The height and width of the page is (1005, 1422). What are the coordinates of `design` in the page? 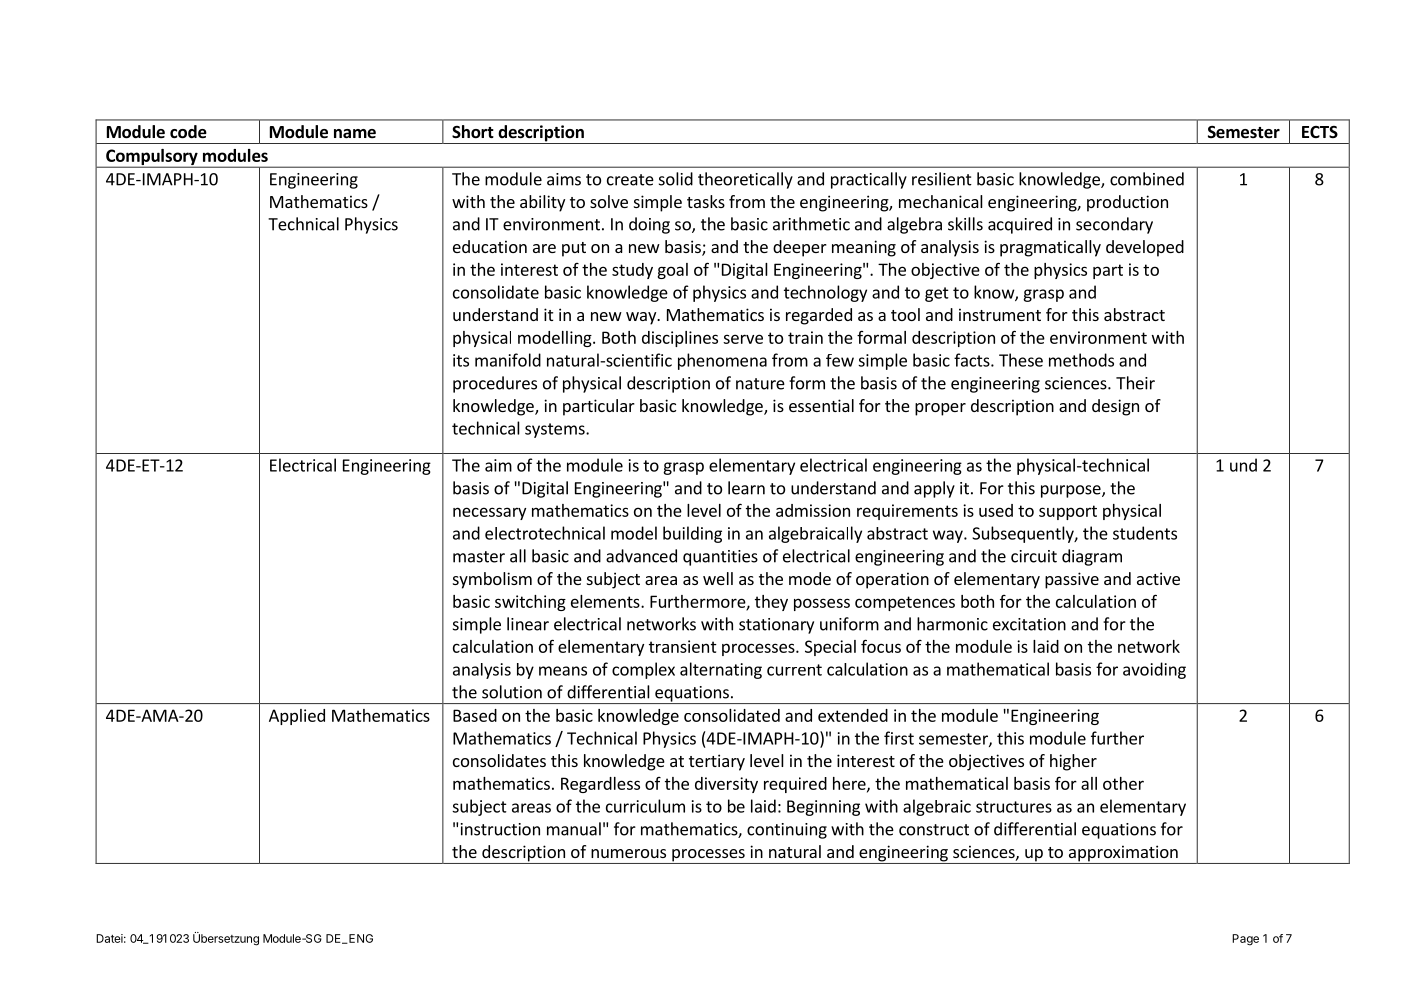 It's located at (1115, 407).
